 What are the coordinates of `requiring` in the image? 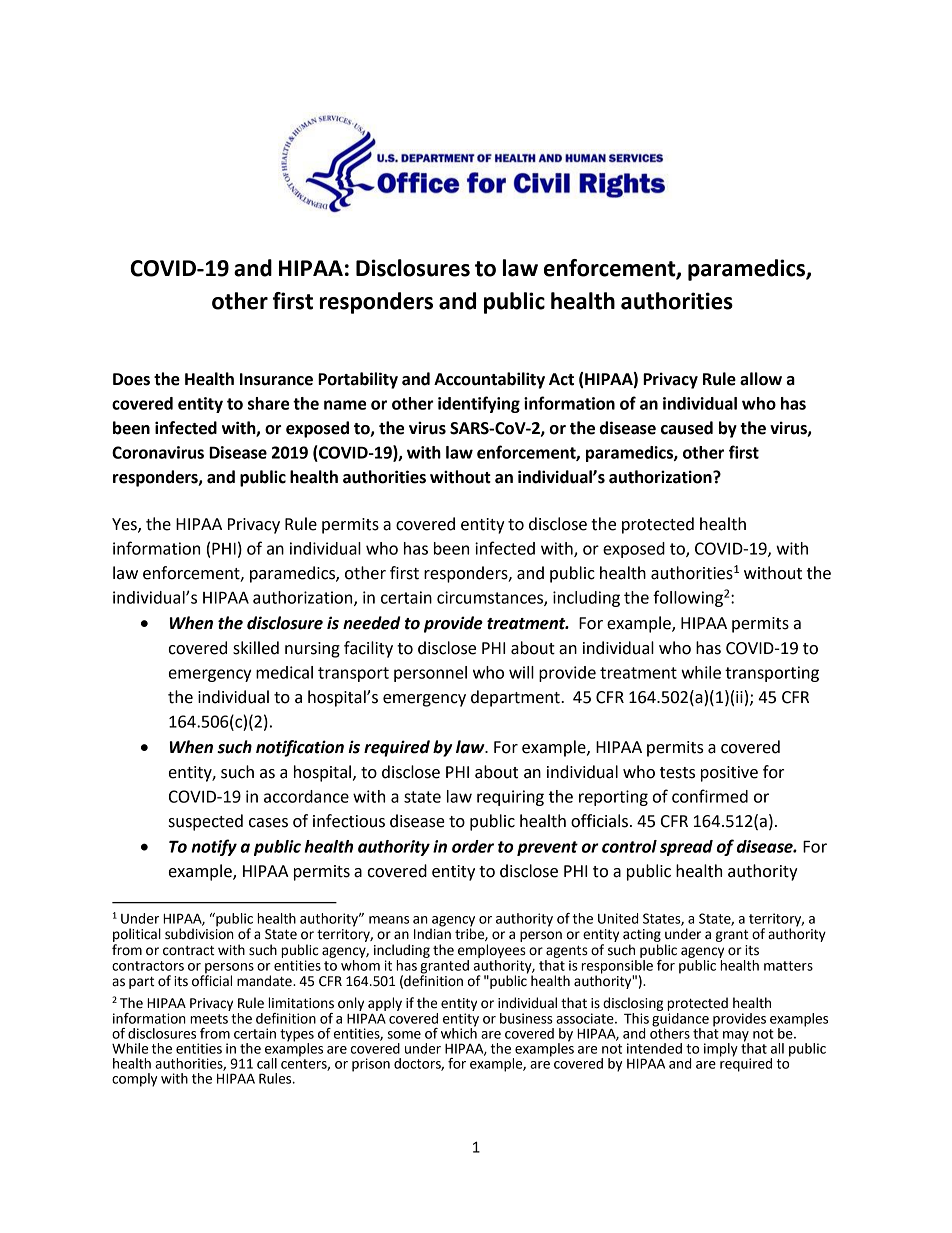 It's located at (510, 798).
